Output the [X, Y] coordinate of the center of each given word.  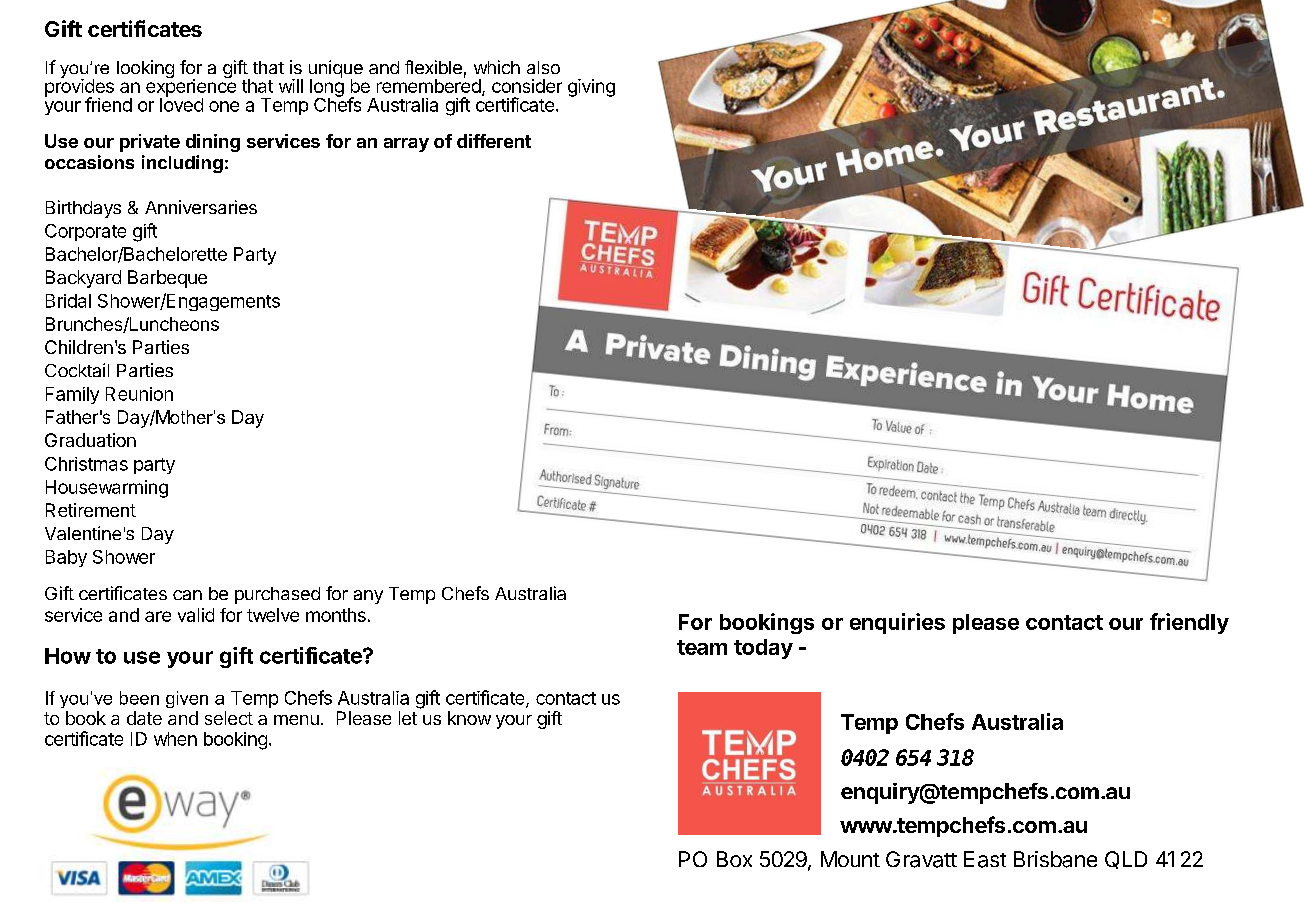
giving [591, 88]
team [702, 647]
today [763, 649]
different [494, 141]
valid [196, 615]
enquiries [897, 623]
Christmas [86, 464]
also [543, 67]
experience [191, 88]
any [368, 597]
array [406, 145]
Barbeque [167, 279]
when [175, 739]
